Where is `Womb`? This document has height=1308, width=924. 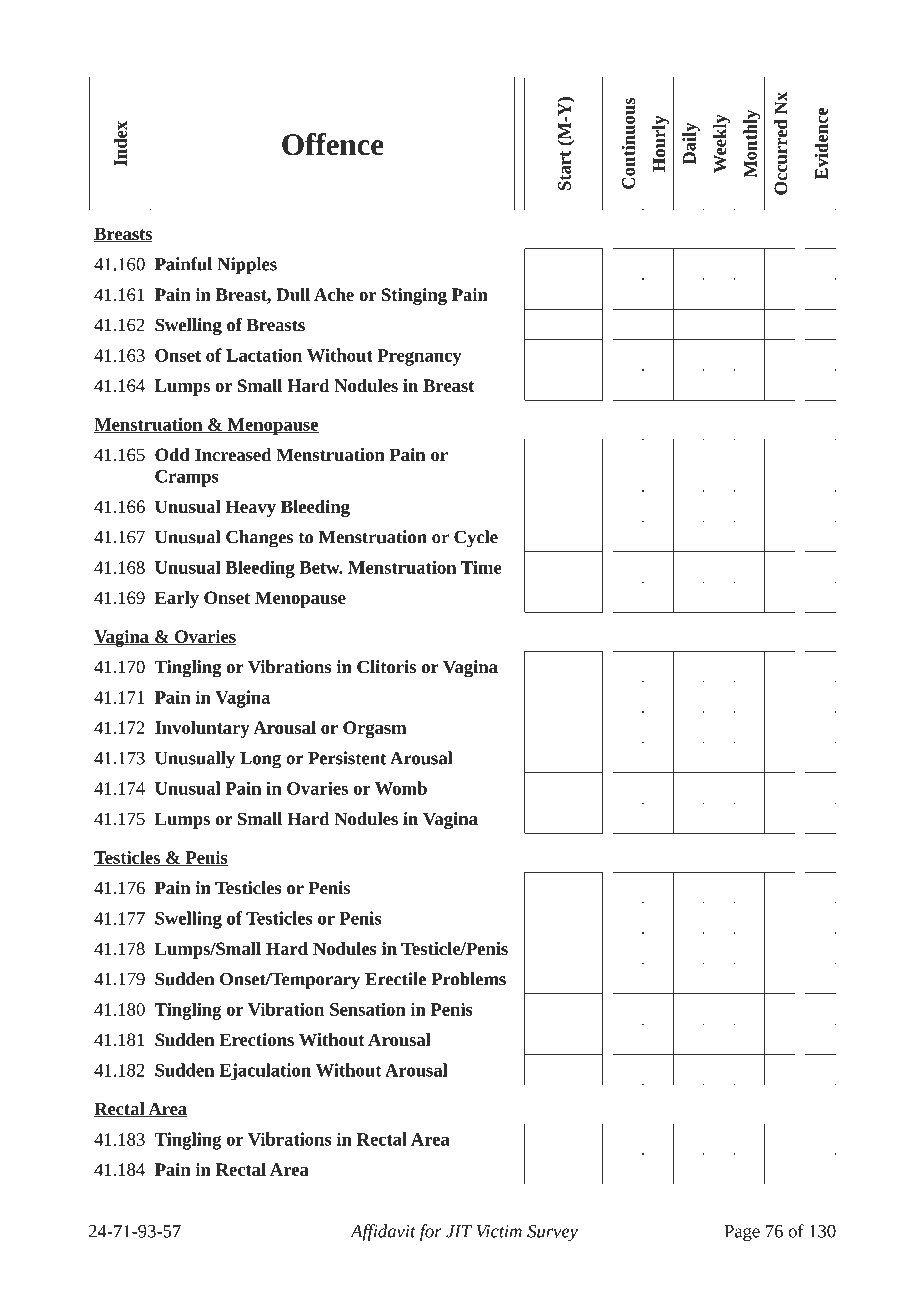
Womb is located at coordinates (401, 788).
